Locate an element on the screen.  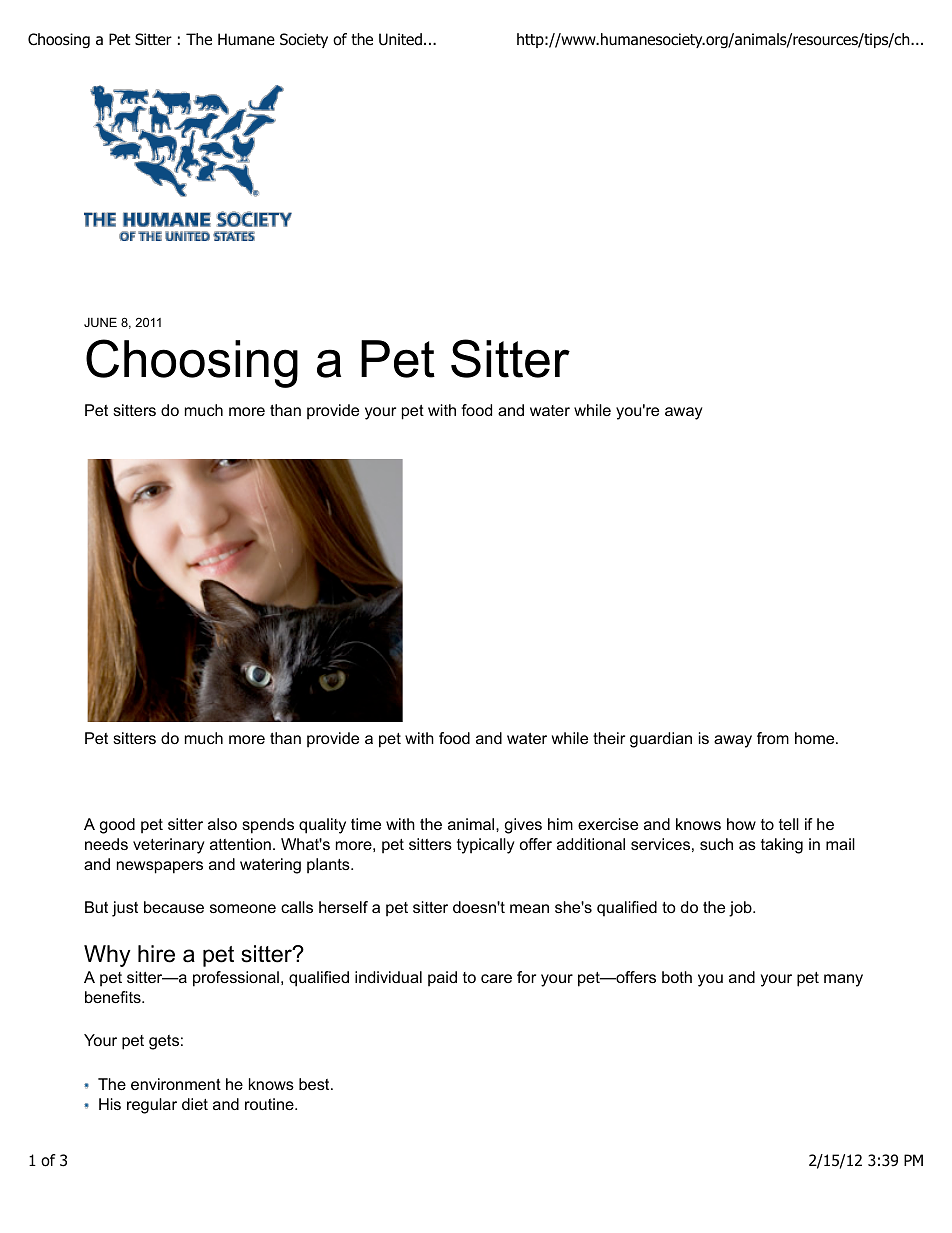
environment is located at coordinates (176, 1084).
